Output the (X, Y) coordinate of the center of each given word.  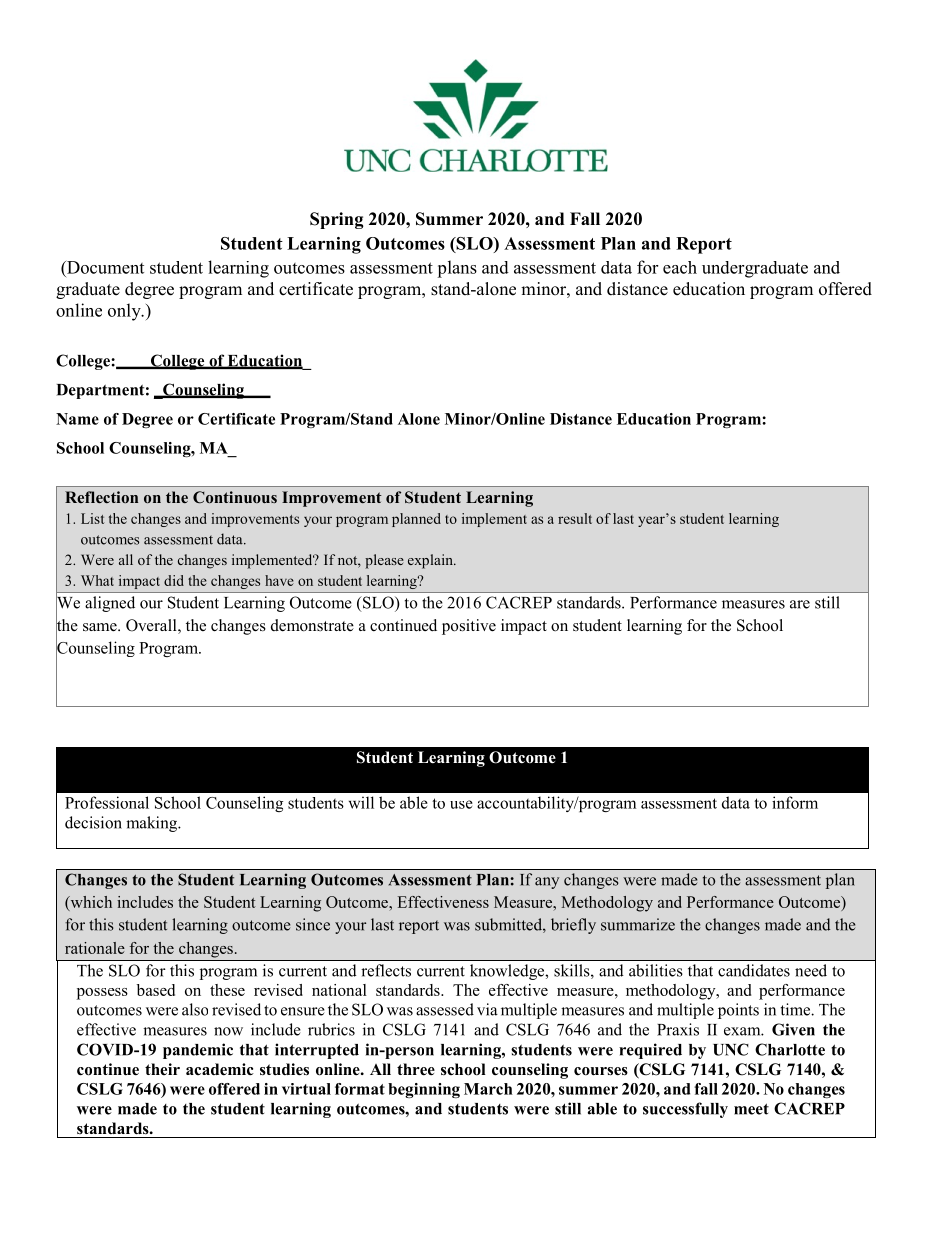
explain (431, 561)
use (461, 804)
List (92, 518)
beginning (424, 1090)
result (575, 518)
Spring (337, 220)
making (153, 824)
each (680, 267)
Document (104, 267)
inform (795, 802)
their (162, 1069)
